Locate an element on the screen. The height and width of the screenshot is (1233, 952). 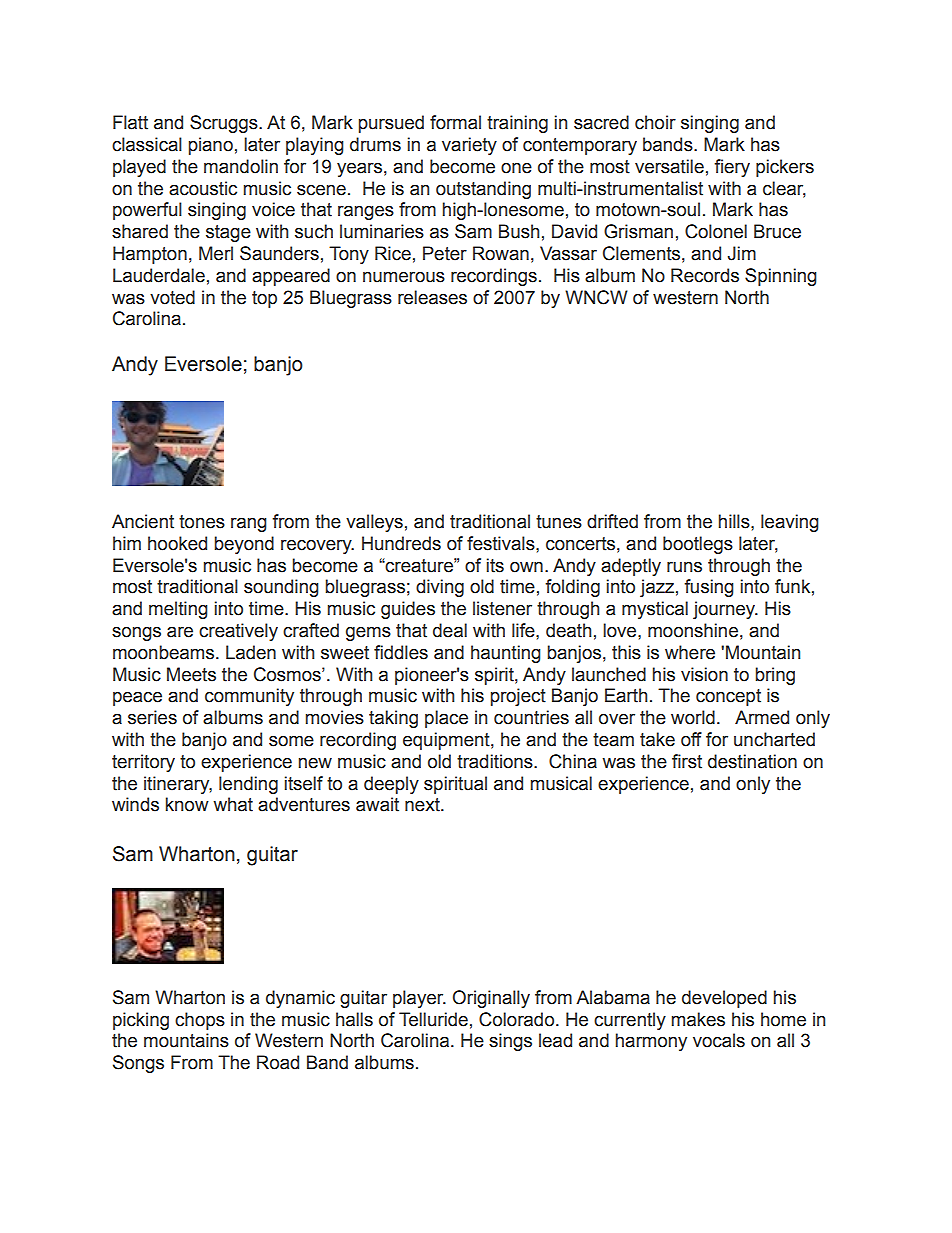
hills is located at coordinates (735, 521).
